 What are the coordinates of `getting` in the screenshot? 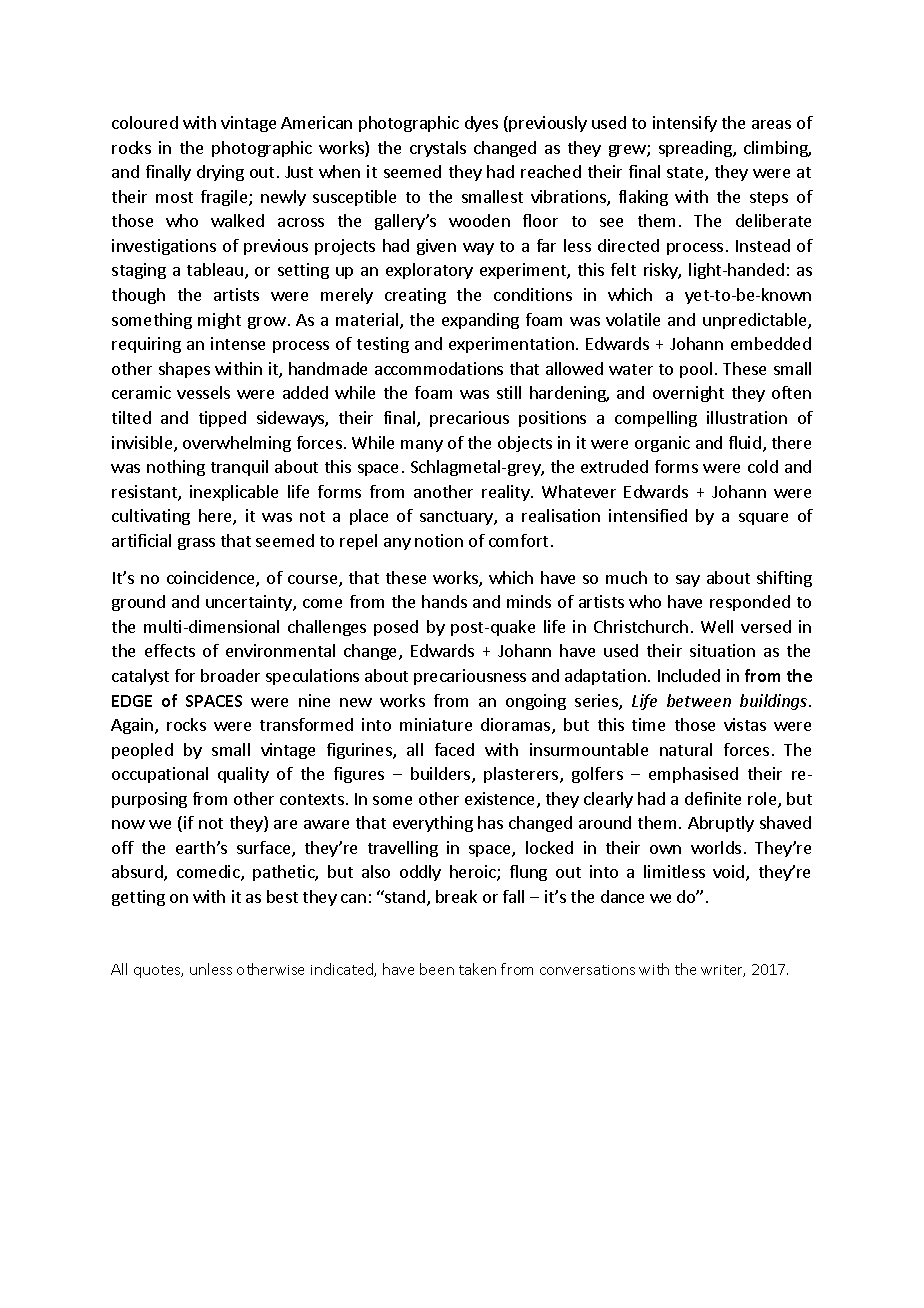 It's located at (138, 898).
